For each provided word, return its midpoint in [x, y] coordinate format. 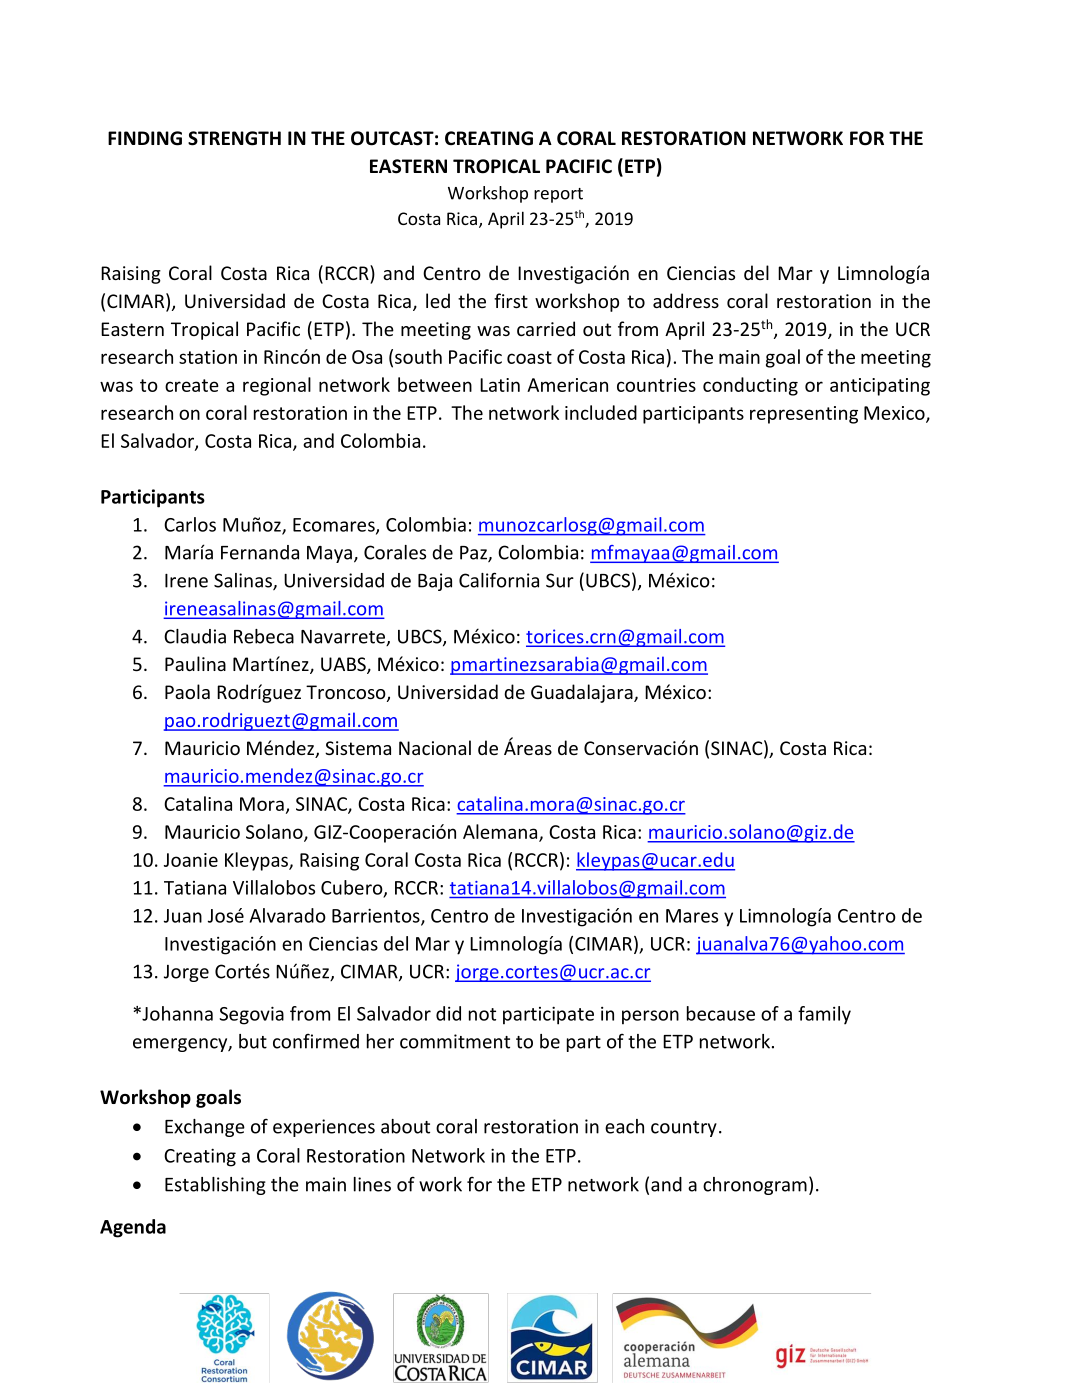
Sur [560, 580]
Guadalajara [583, 693]
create [192, 385]
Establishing [215, 1186]
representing [804, 415]
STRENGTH [234, 138]
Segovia [251, 1015]
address [686, 300]
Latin [500, 385]
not [482, 1014]
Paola [187, 691]
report [558, 195]
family [824, 1015]
